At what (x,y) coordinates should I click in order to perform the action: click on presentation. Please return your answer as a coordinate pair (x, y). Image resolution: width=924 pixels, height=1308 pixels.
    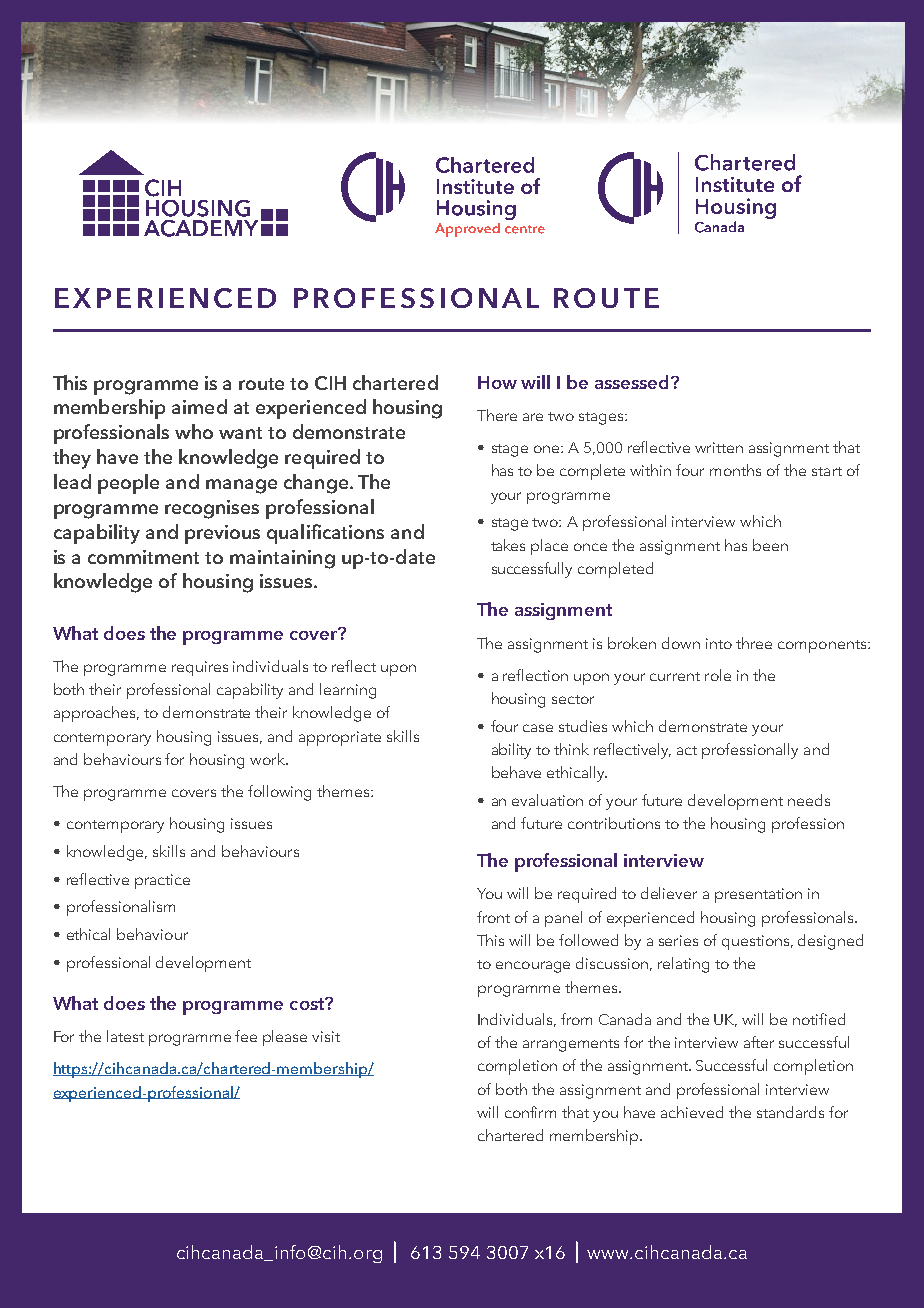
    Looking at the image, I should click on (758, 895).
